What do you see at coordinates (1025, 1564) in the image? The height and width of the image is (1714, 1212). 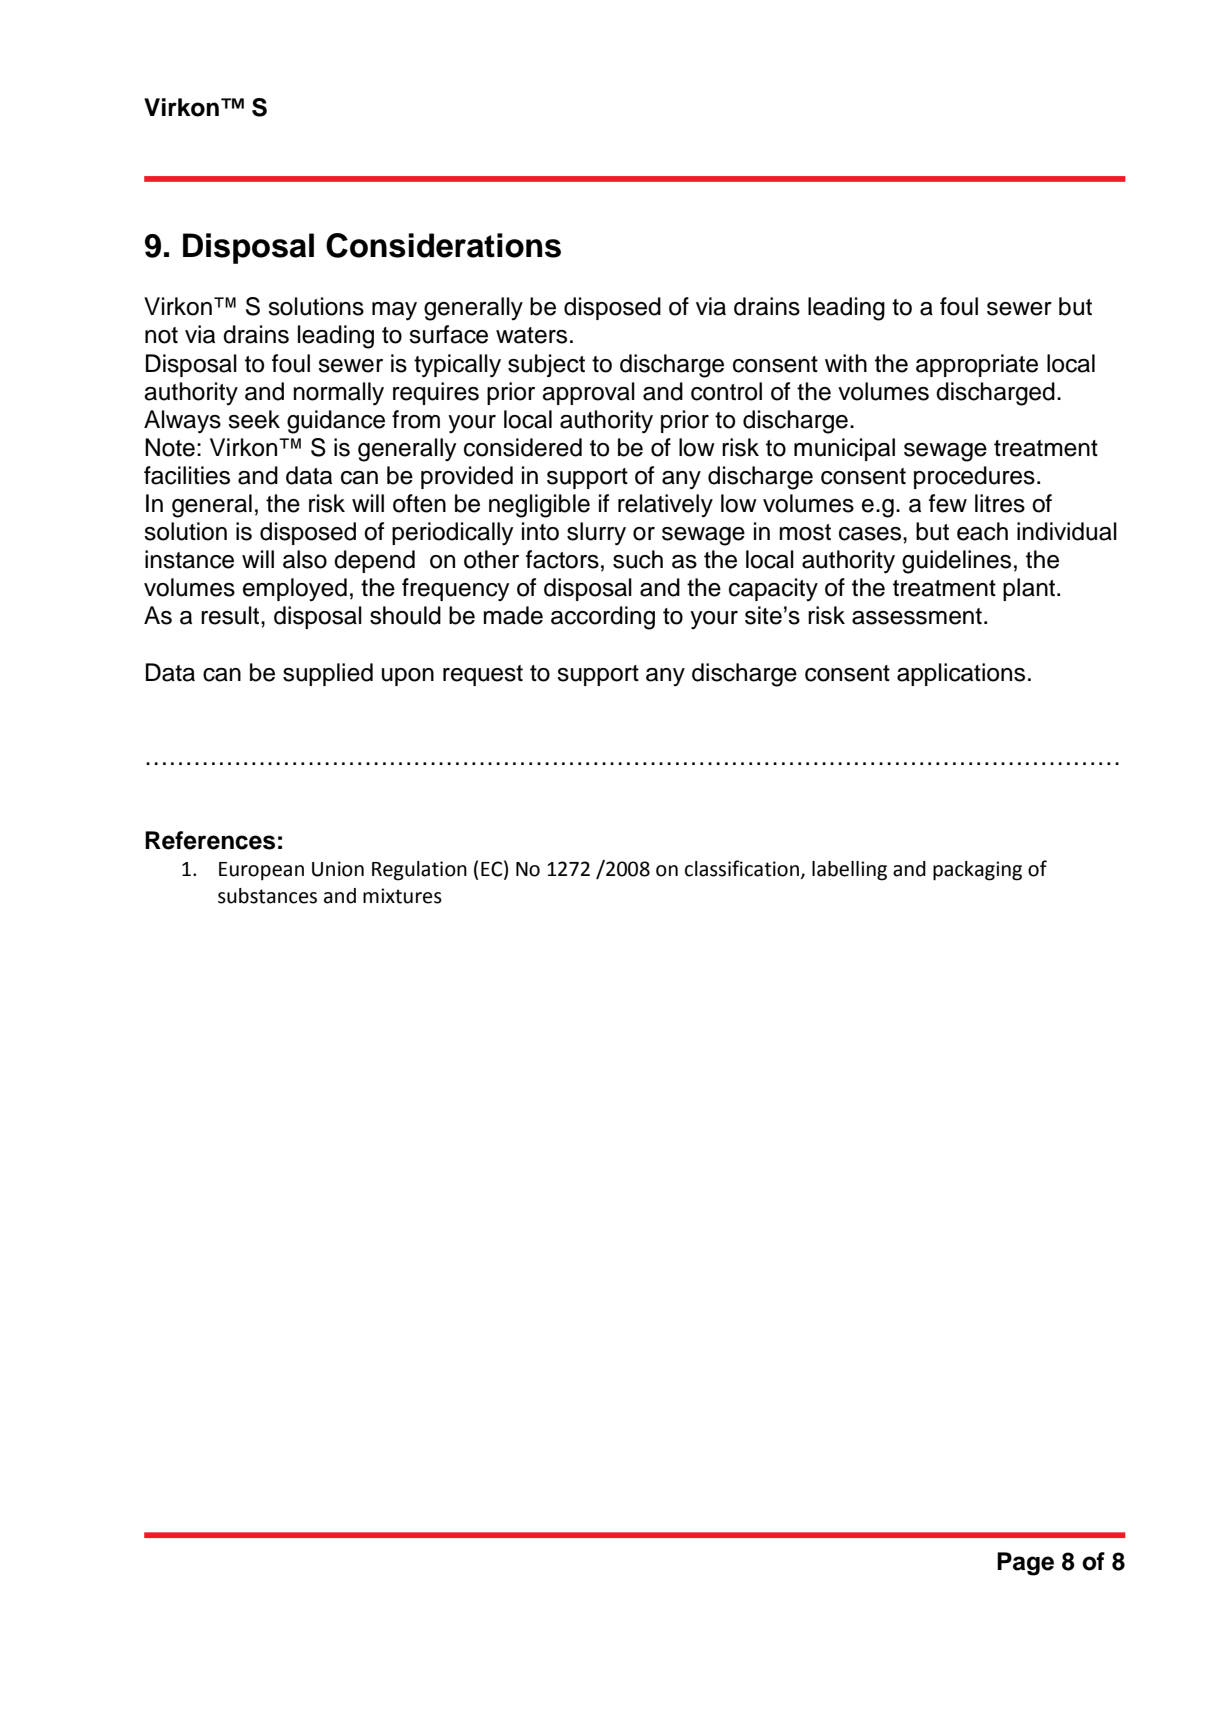 I see `Page` at bounding box center [1025, 1564].
